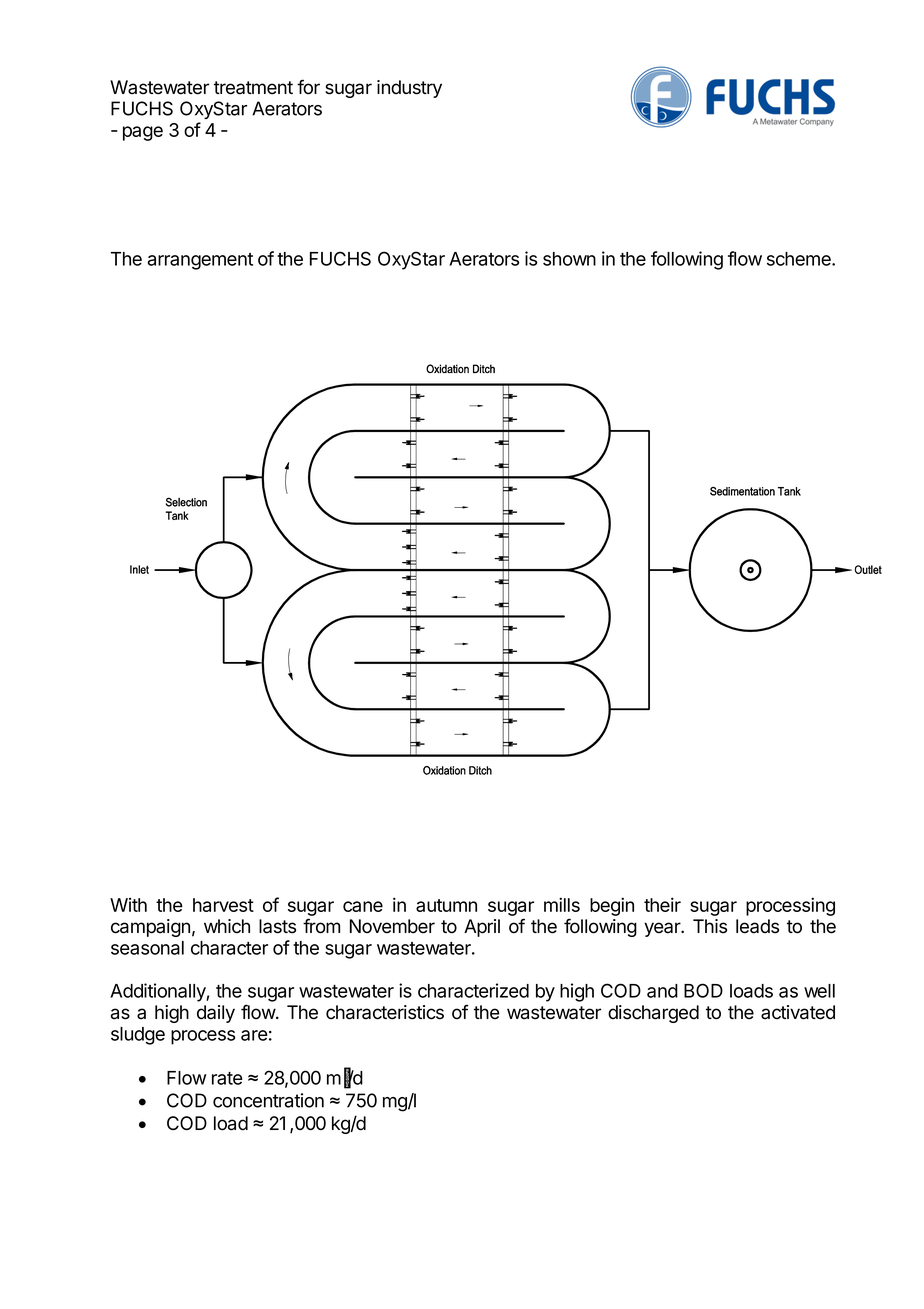 The height and width of the screenshot is (1309, 924). What do you see at coordinates (662, 904) in the screenshot?
I see `their` at bounding box center [662, 904].
